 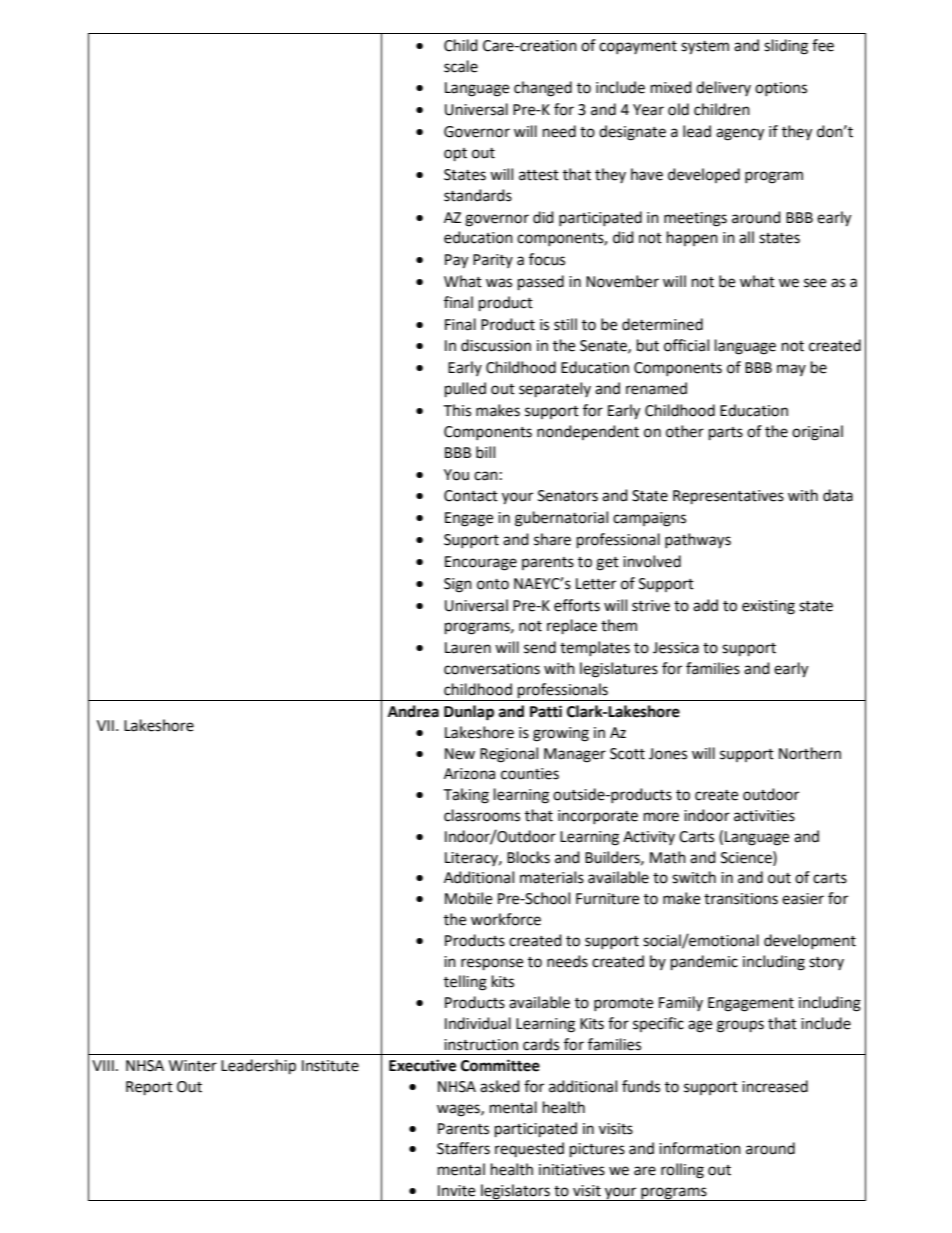 I want to click on Andrea, so click(x=413, y=711).
